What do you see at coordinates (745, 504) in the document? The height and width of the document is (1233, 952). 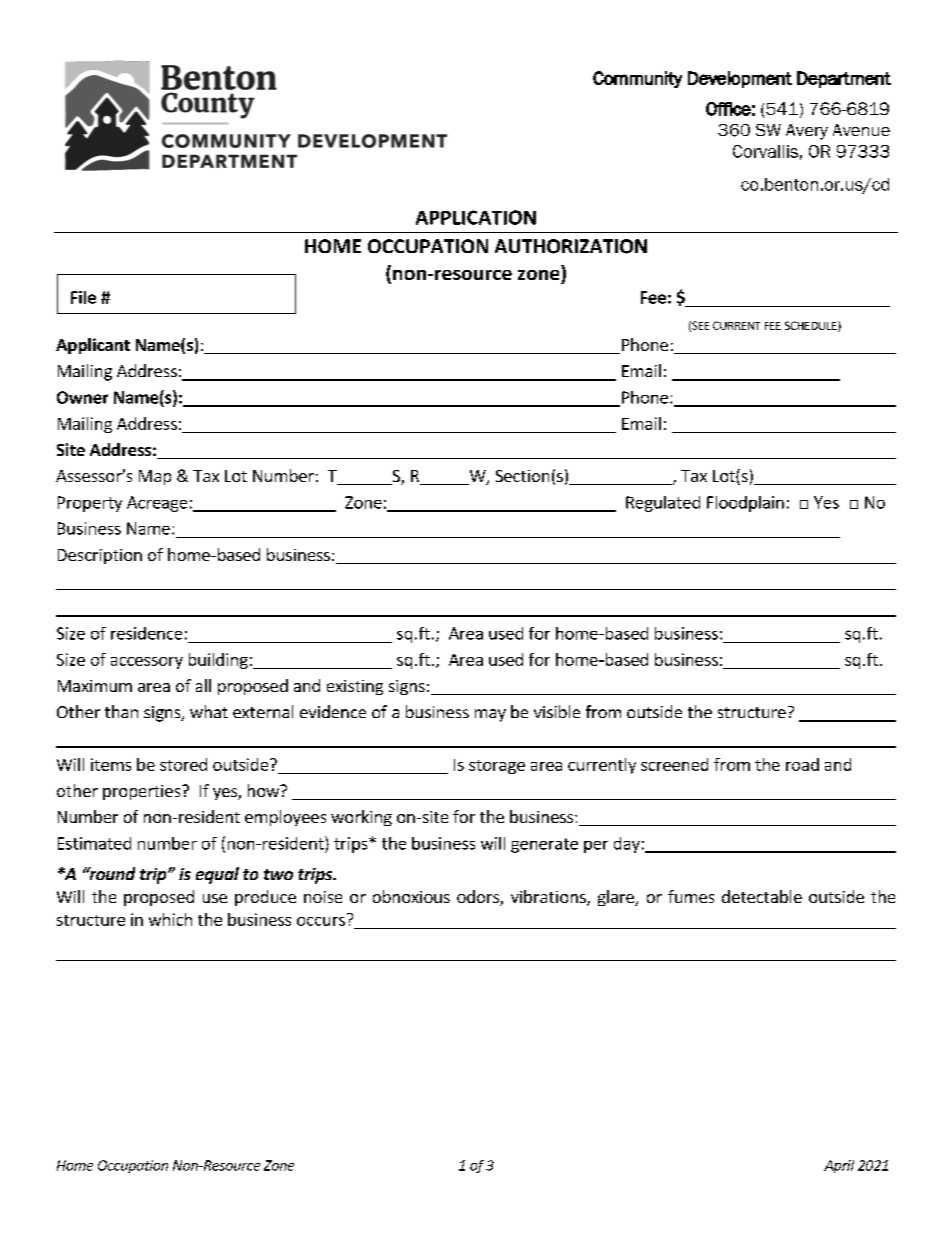 I see `Floodplain` at bounding box center [745, 504].
